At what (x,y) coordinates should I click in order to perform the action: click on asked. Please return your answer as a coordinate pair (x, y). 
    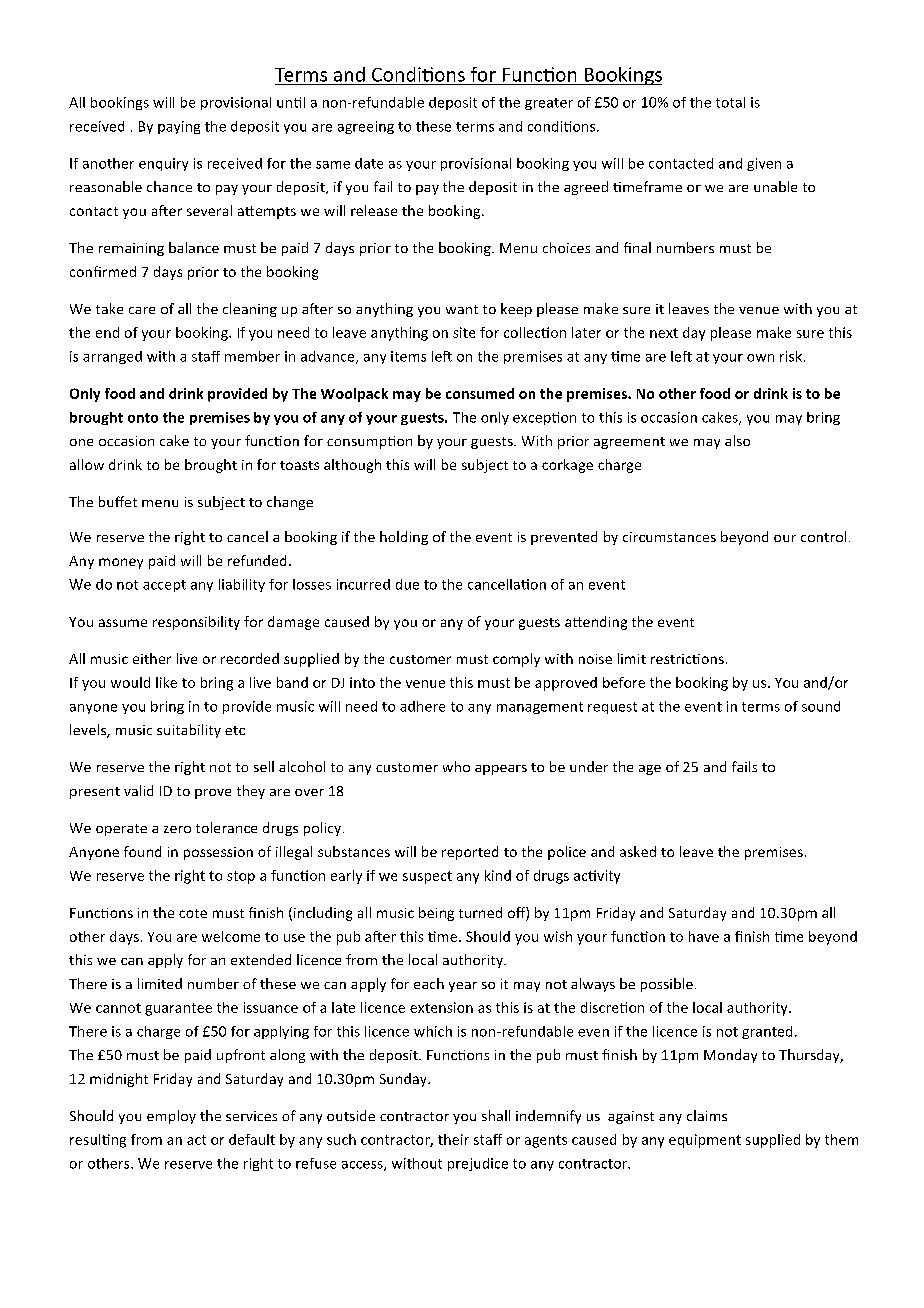
    Looking at the image, I should click on (638, 851).
